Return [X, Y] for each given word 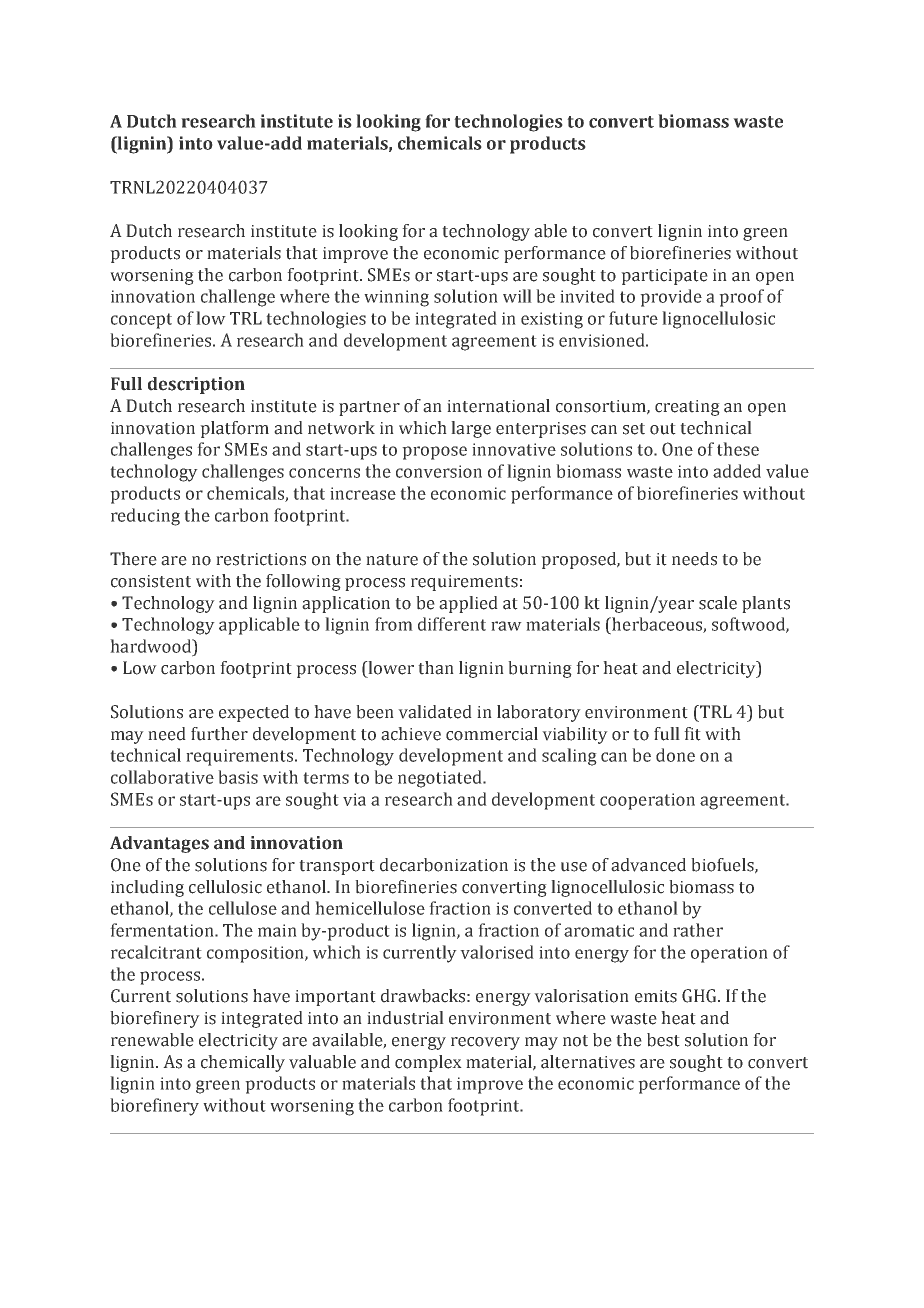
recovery [485, 1043]
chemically [243, 1063]
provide [671, 298]
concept [141, 321]
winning [396, 298]
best [663, 1040]
